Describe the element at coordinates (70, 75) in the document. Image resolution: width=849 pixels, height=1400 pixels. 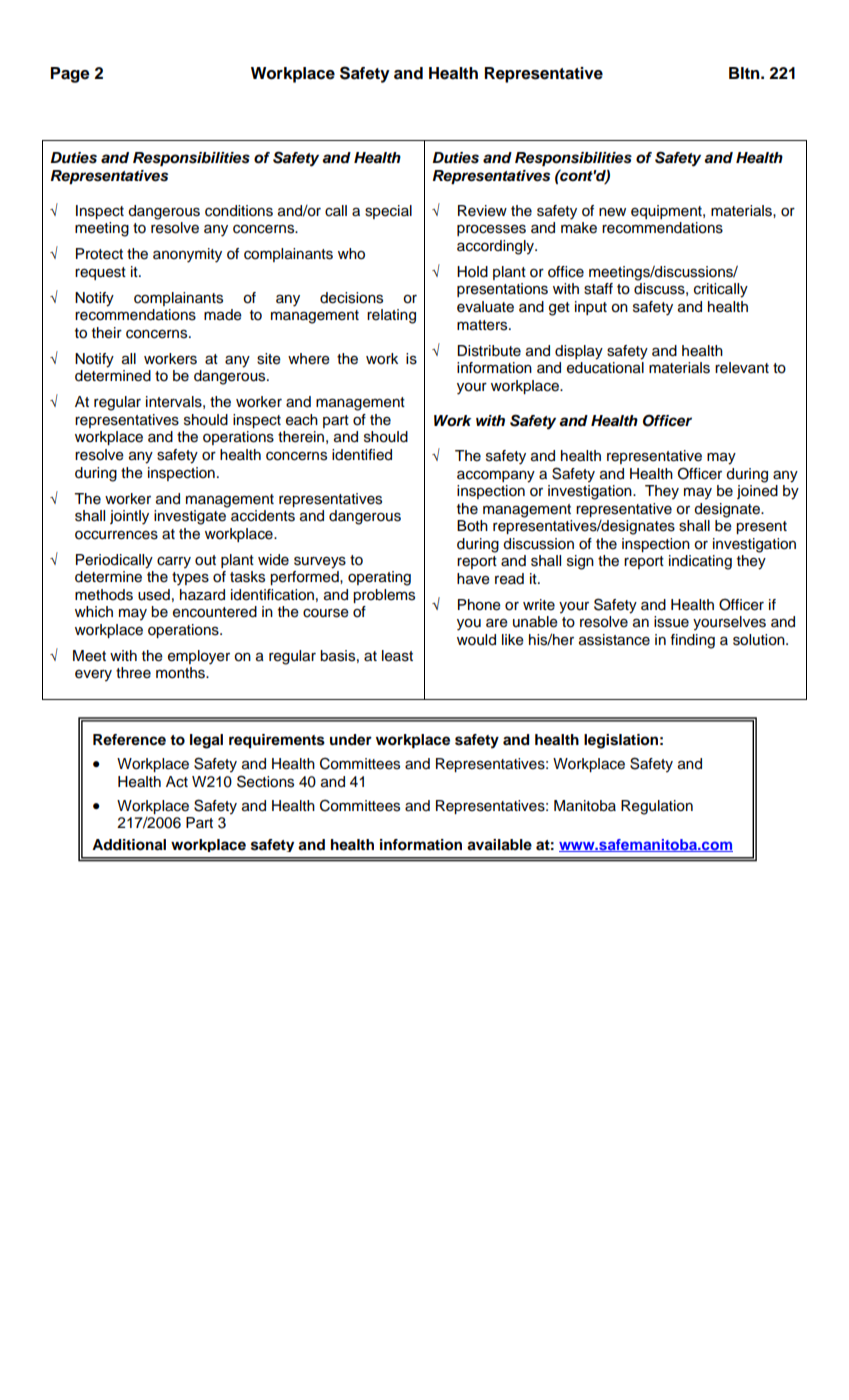
I see `Page` at that location.
